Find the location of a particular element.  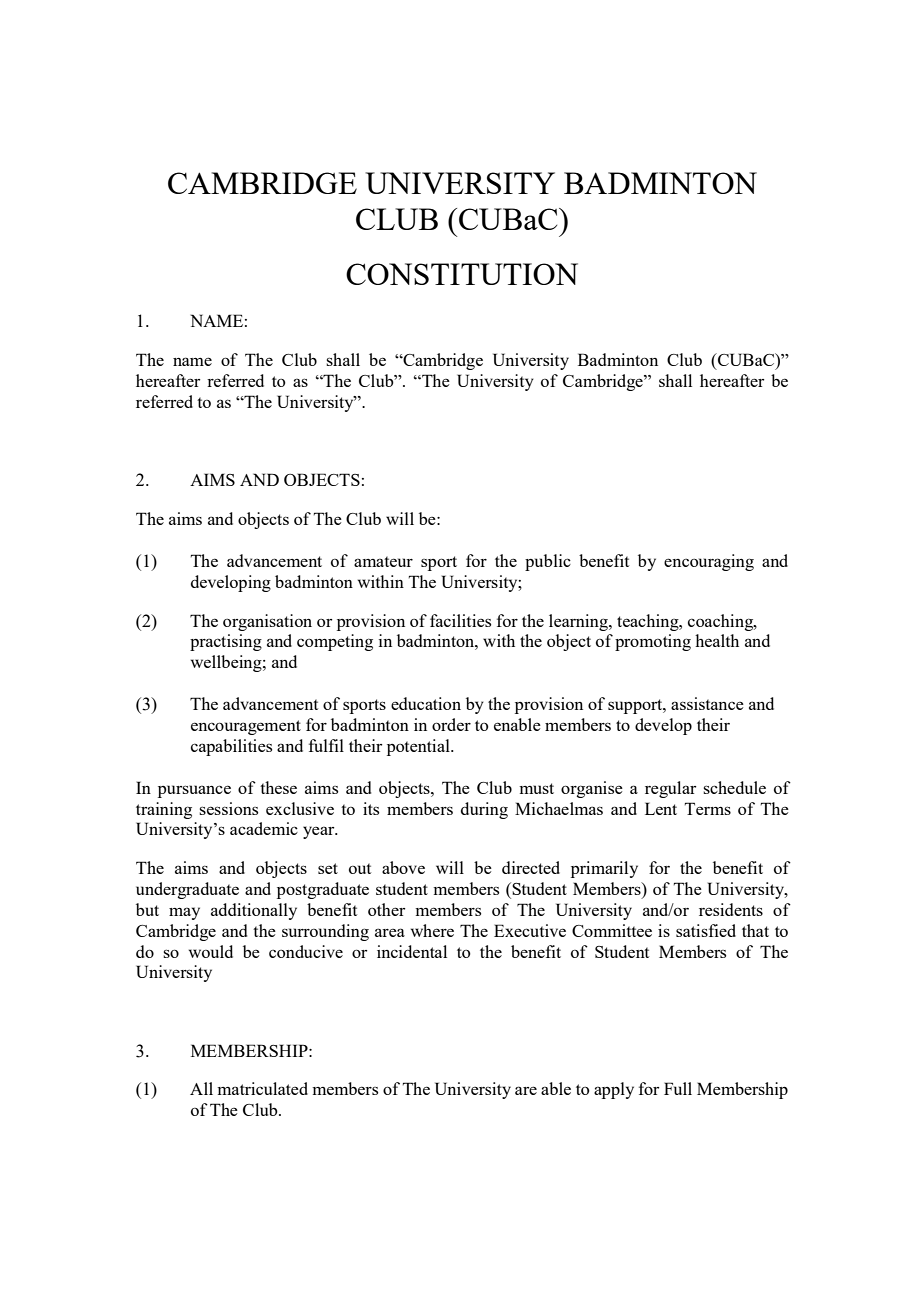

encouraging is located at coordinates (709, 562).
